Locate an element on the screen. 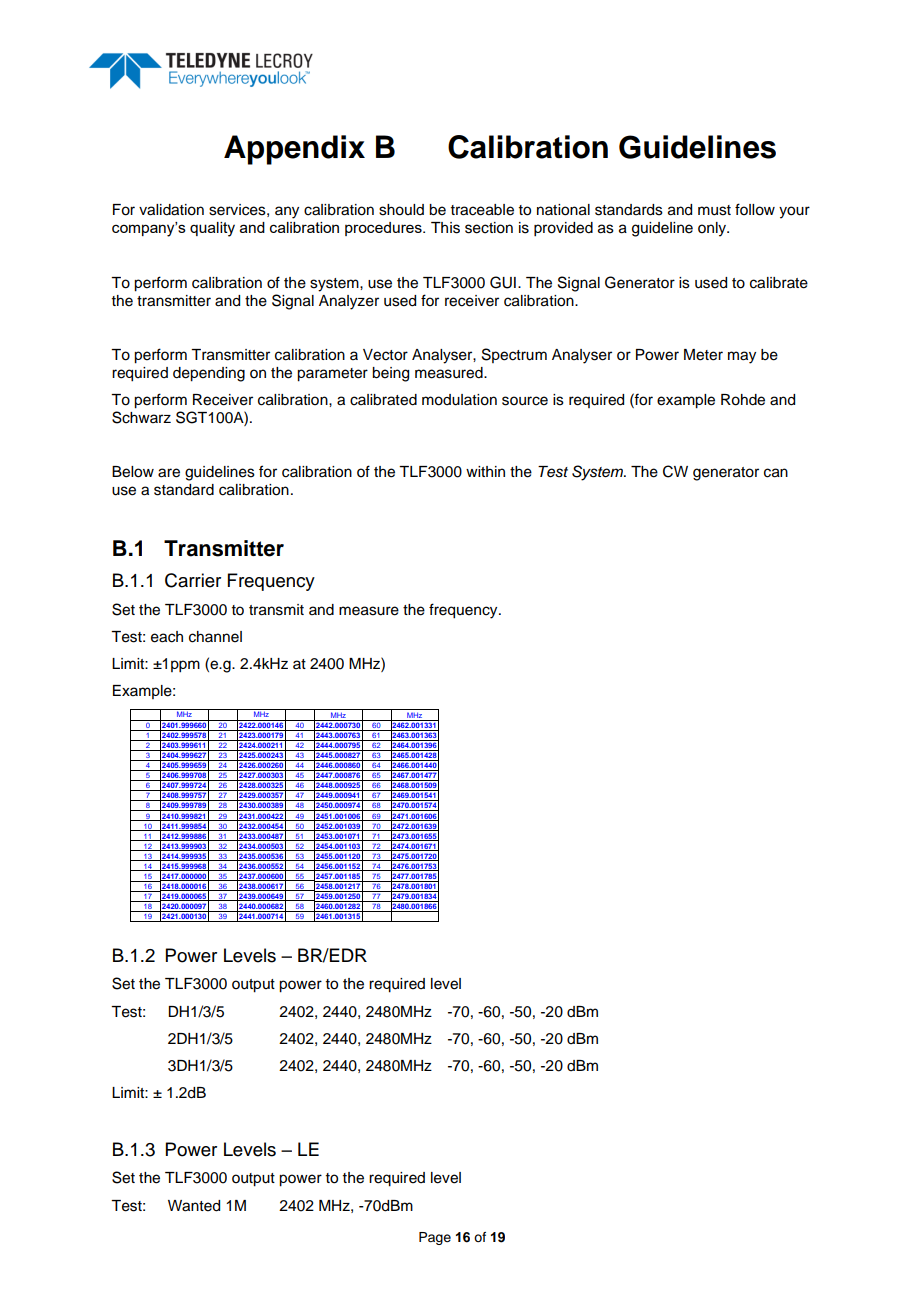  Wanted is located at coordinates (194, 1206).
